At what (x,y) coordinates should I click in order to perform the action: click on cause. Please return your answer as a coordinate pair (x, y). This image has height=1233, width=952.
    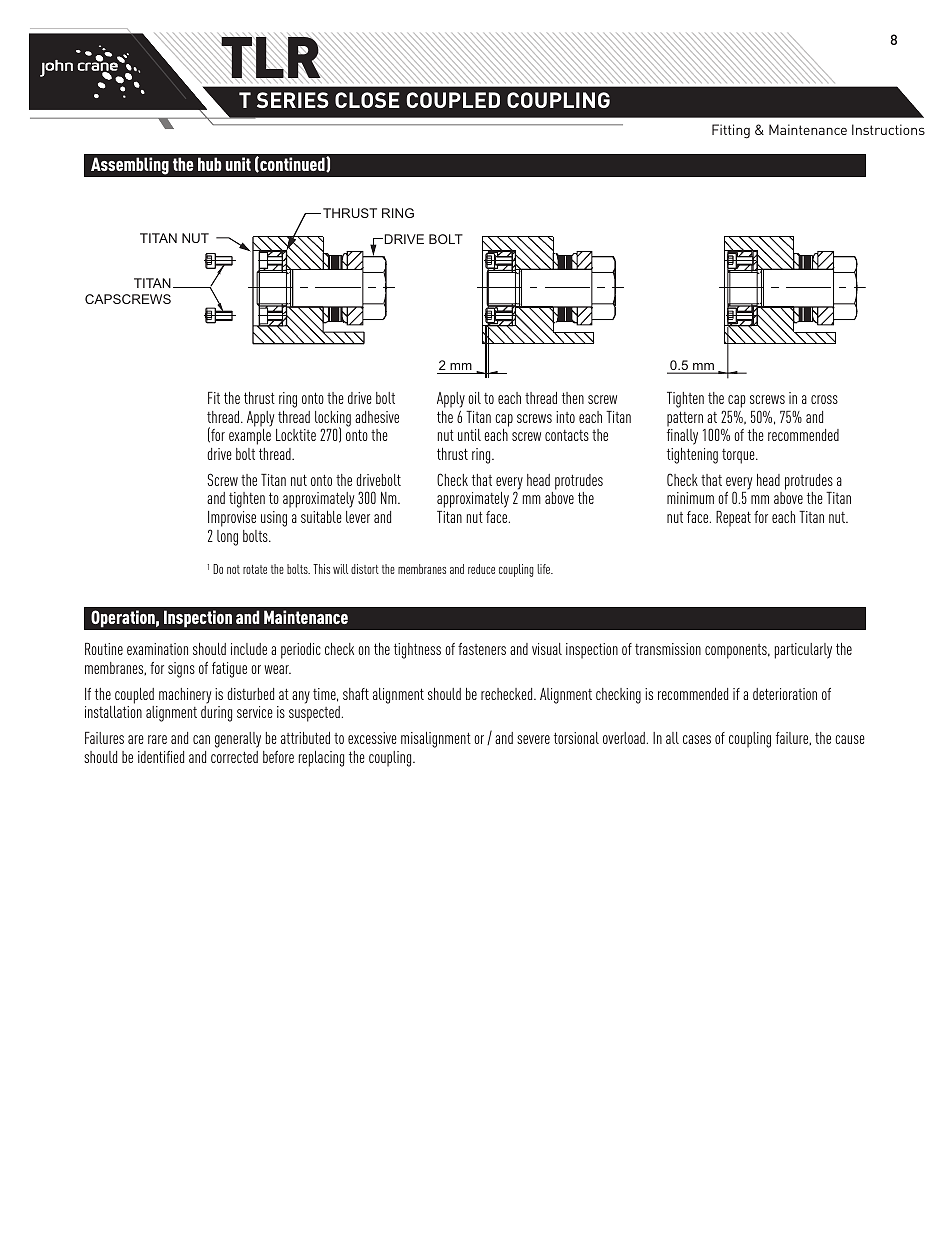
    Looking at the image, I should click on (850, 739).
